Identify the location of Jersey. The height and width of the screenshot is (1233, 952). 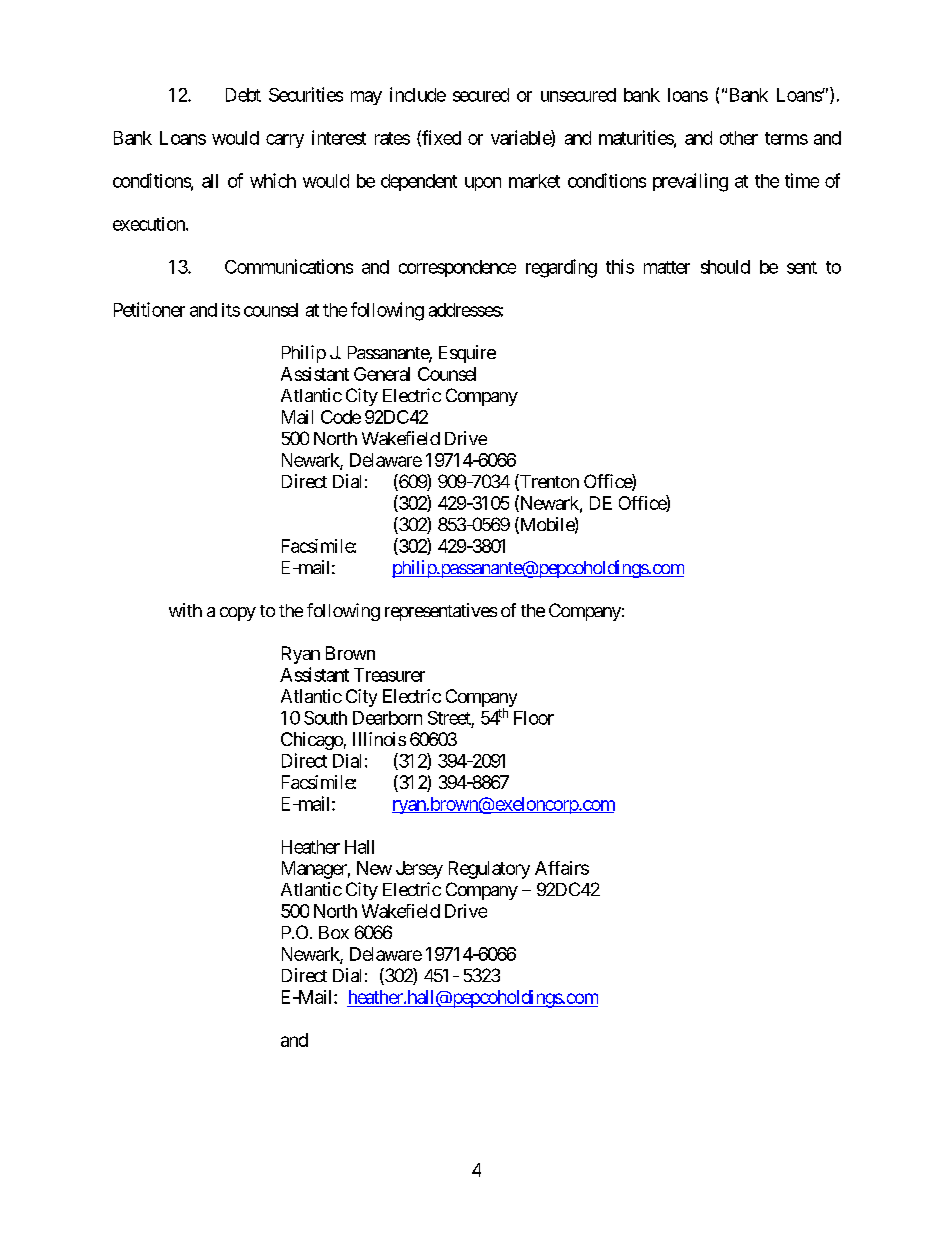
(419, 870).
